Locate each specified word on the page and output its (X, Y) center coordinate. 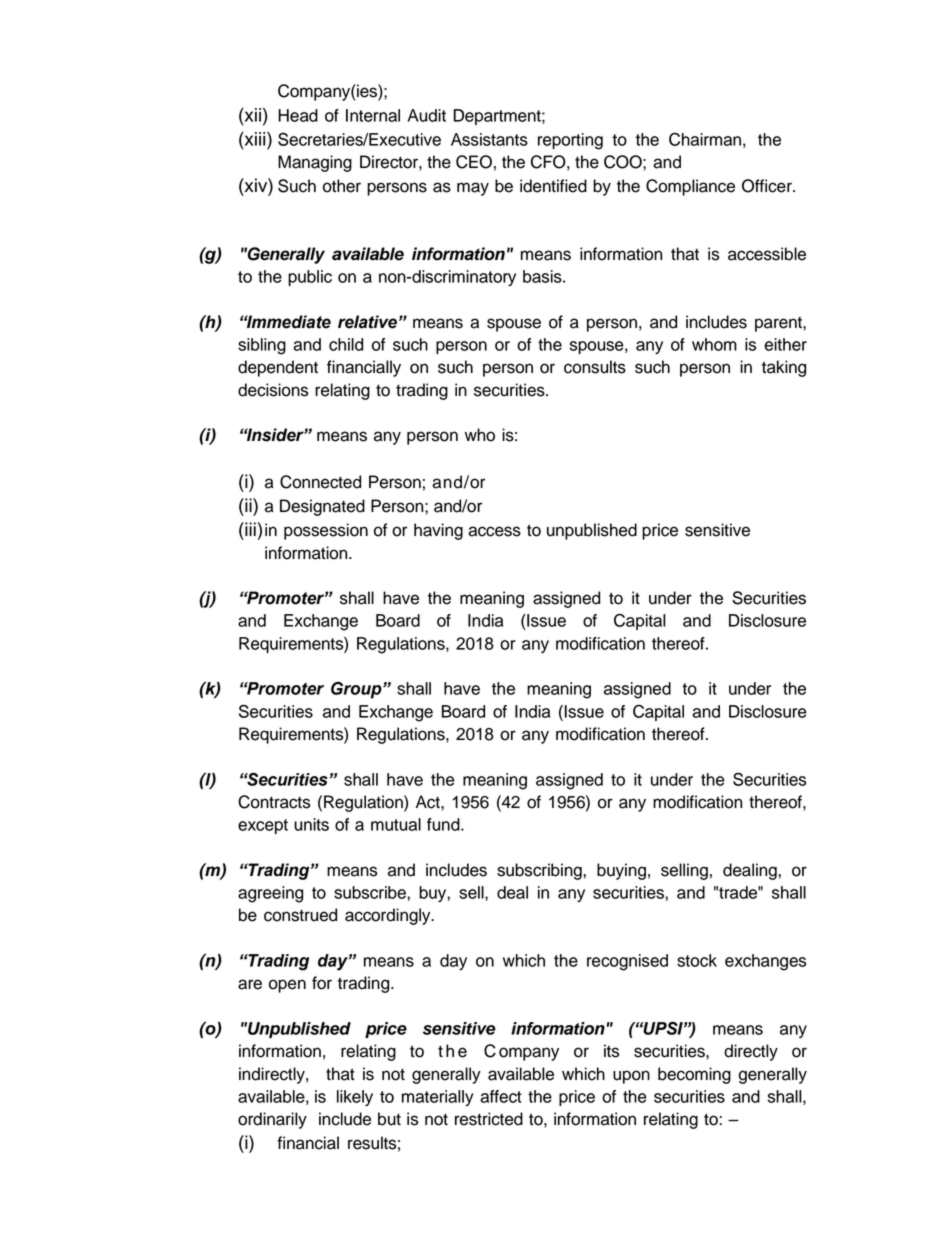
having (438, 531)
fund (444, 824)
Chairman (705, 139)
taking (784, 368)
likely (355, 1098)
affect (501, 1096)
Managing (315, 163)
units (311, 824)
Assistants (489, 139)
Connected (320, 482)
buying (621, 871)
